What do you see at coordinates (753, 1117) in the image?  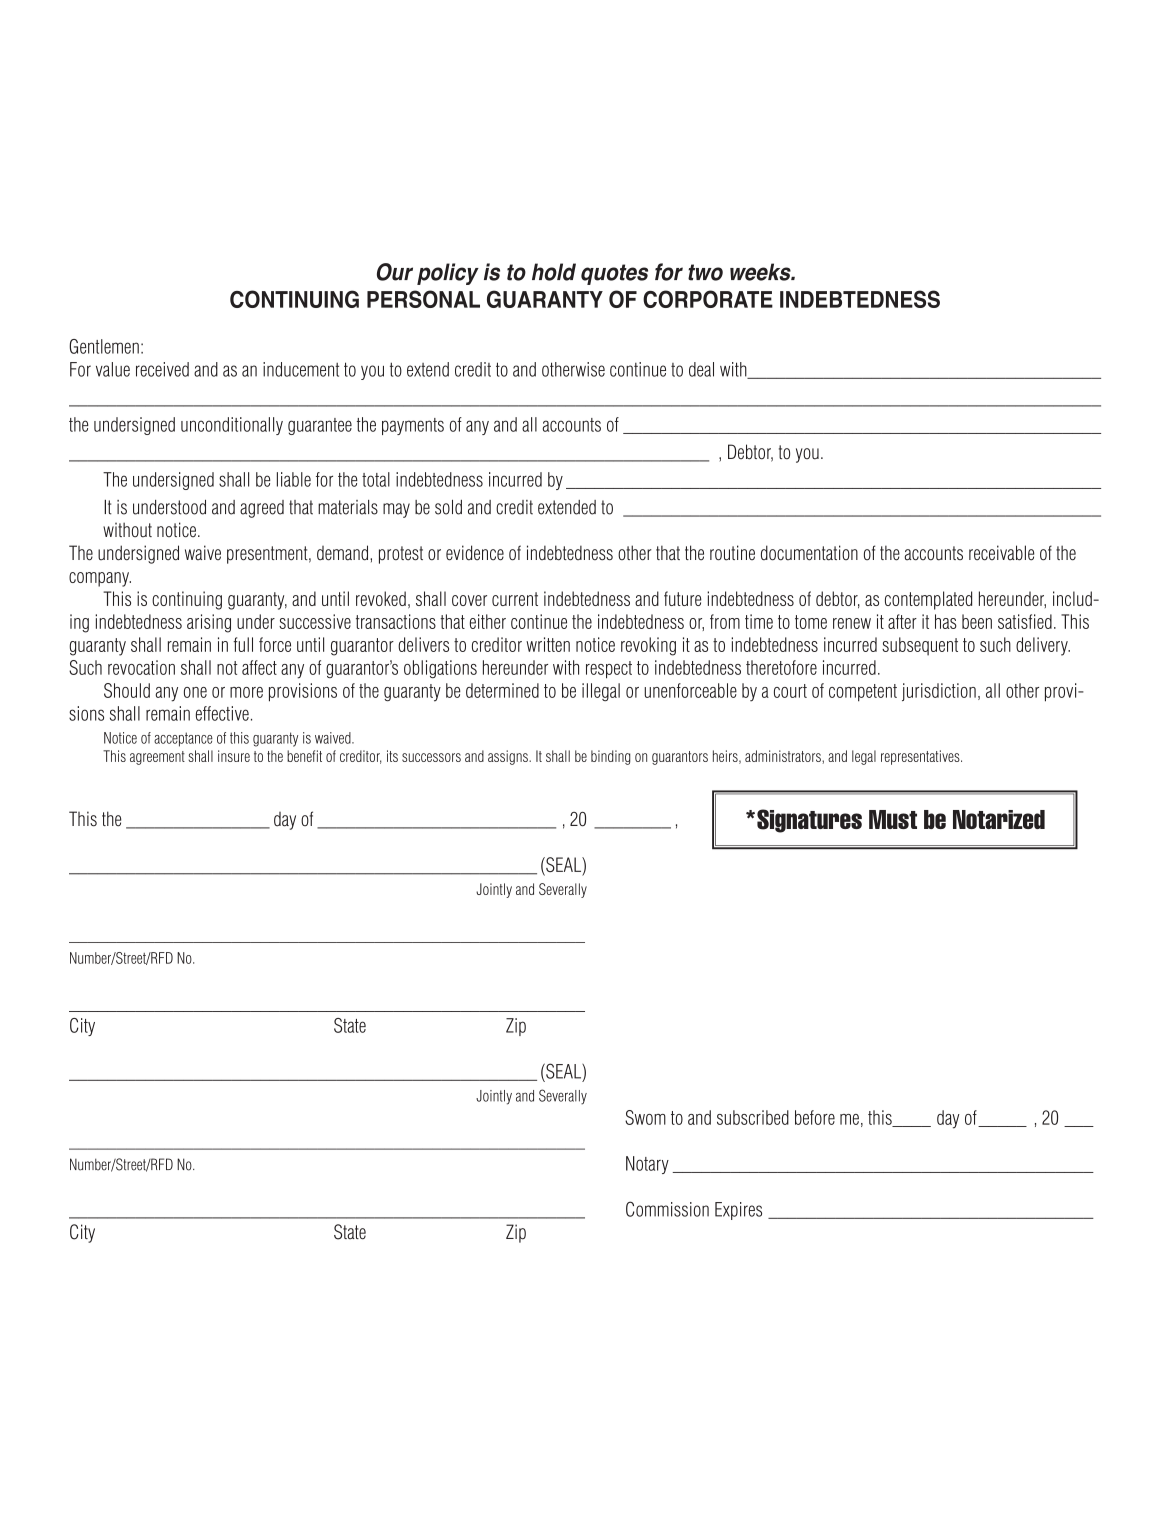 I see `subscribed` at bounding box center [753, 1117].
